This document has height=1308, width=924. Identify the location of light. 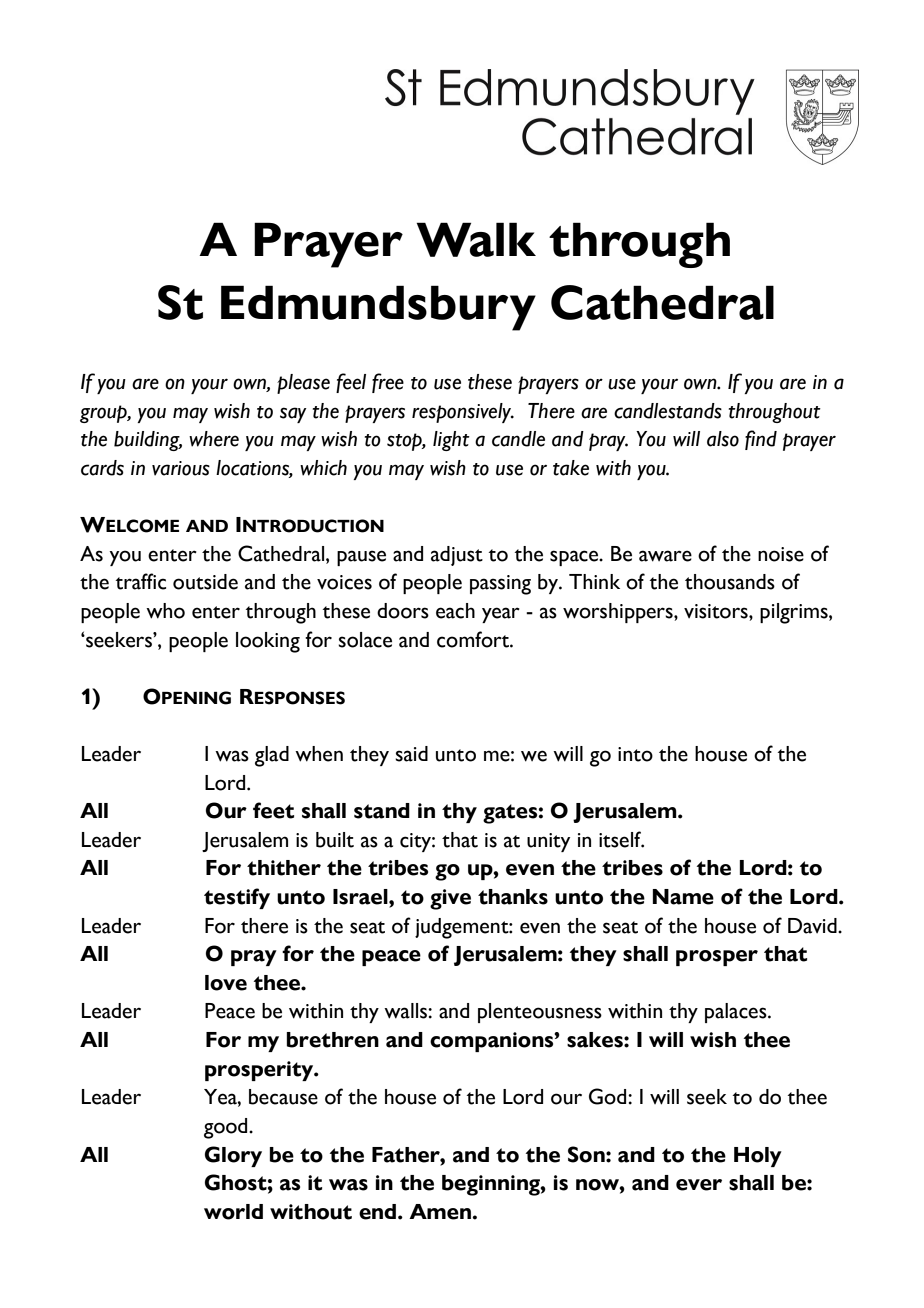
(451, 441).
